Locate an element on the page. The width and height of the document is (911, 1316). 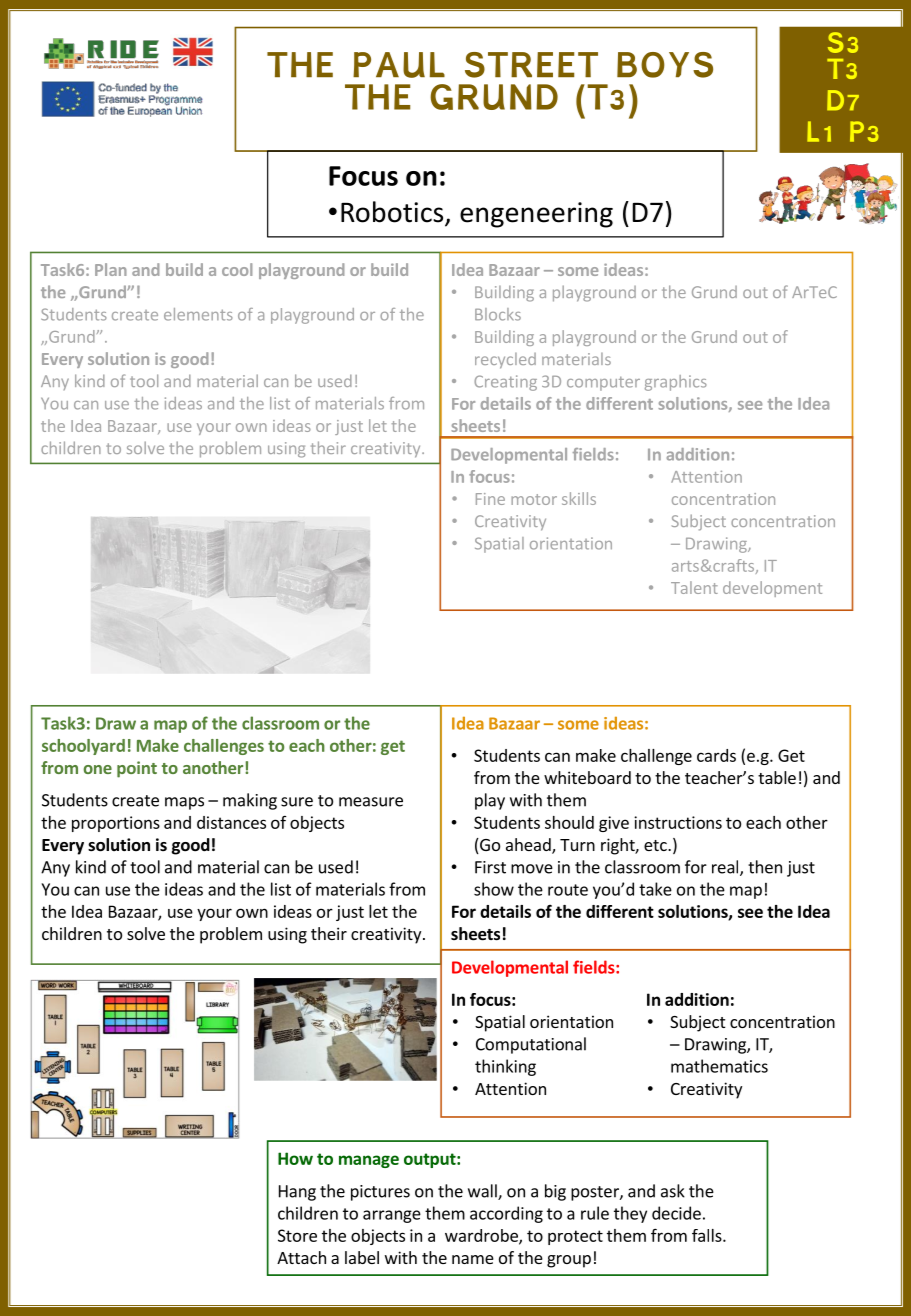
PAUL is located at coordinates (399, 65).
